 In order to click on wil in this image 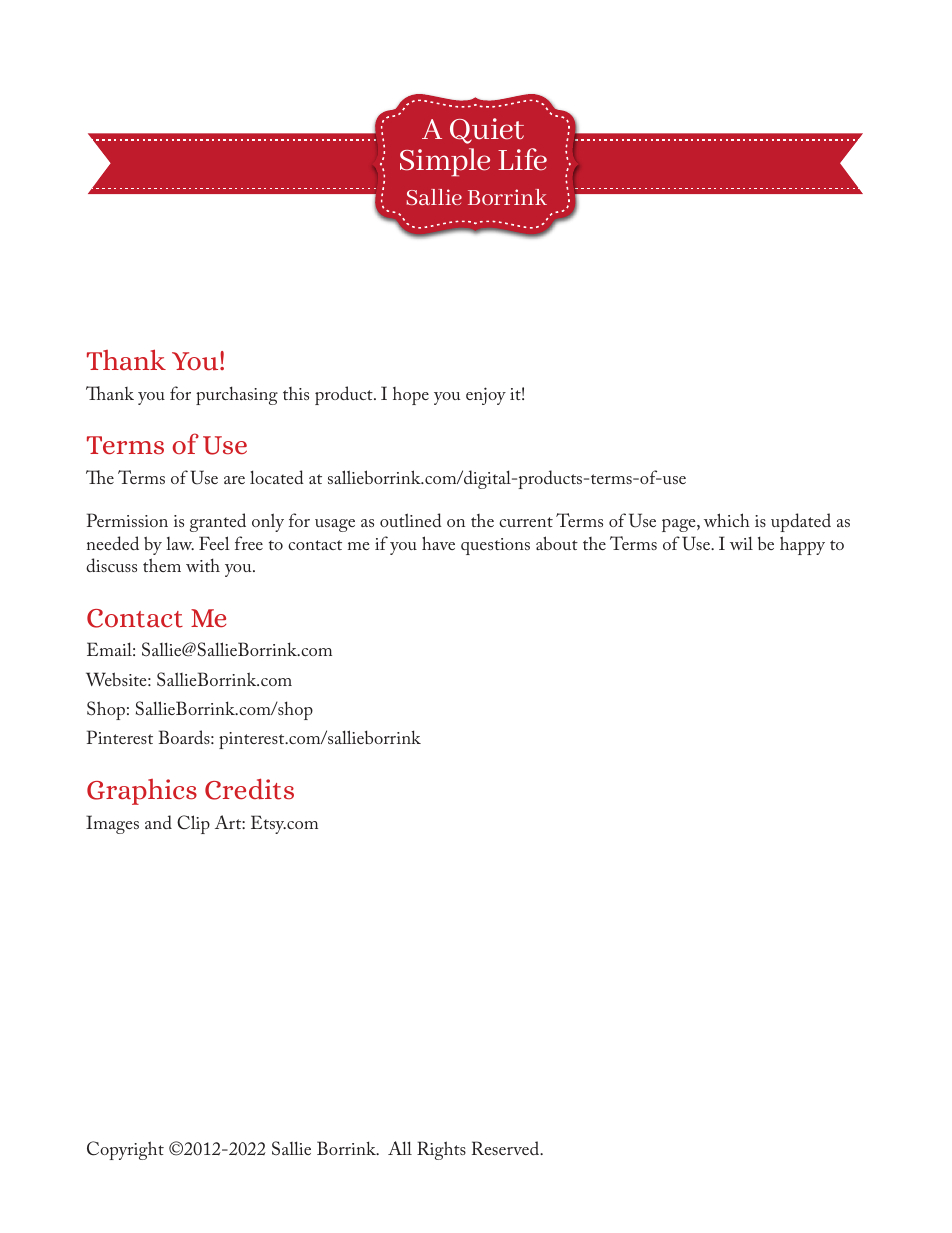, I will do `click(741, 543)`.
